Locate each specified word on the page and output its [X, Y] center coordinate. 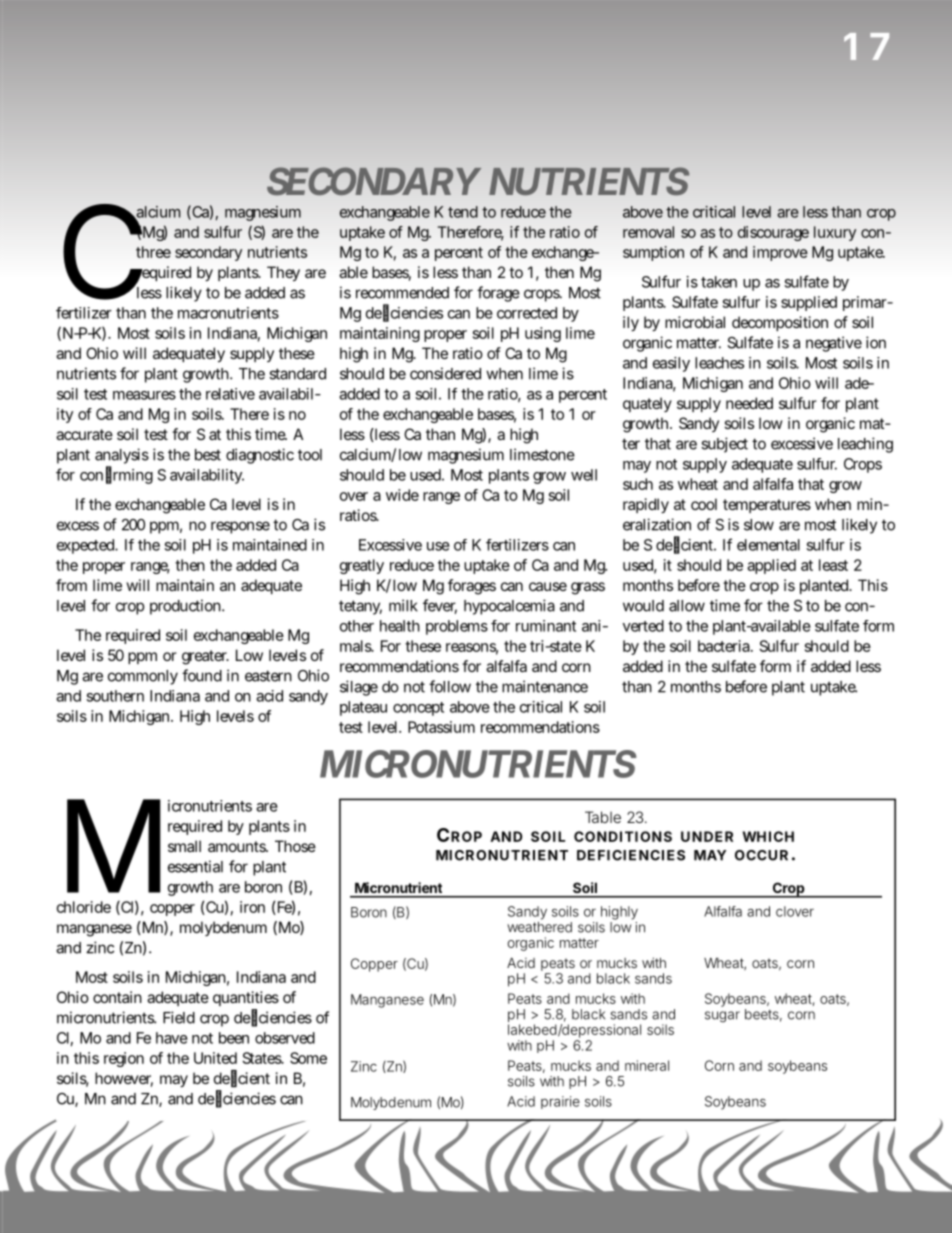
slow [759, 525]
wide [402, 495]
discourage [773, 233]
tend [463, 212]
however [124, 1079]
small [184, 846]
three [153, 252]
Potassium [441, 727]
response [240, 527]
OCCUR [761, 855]
